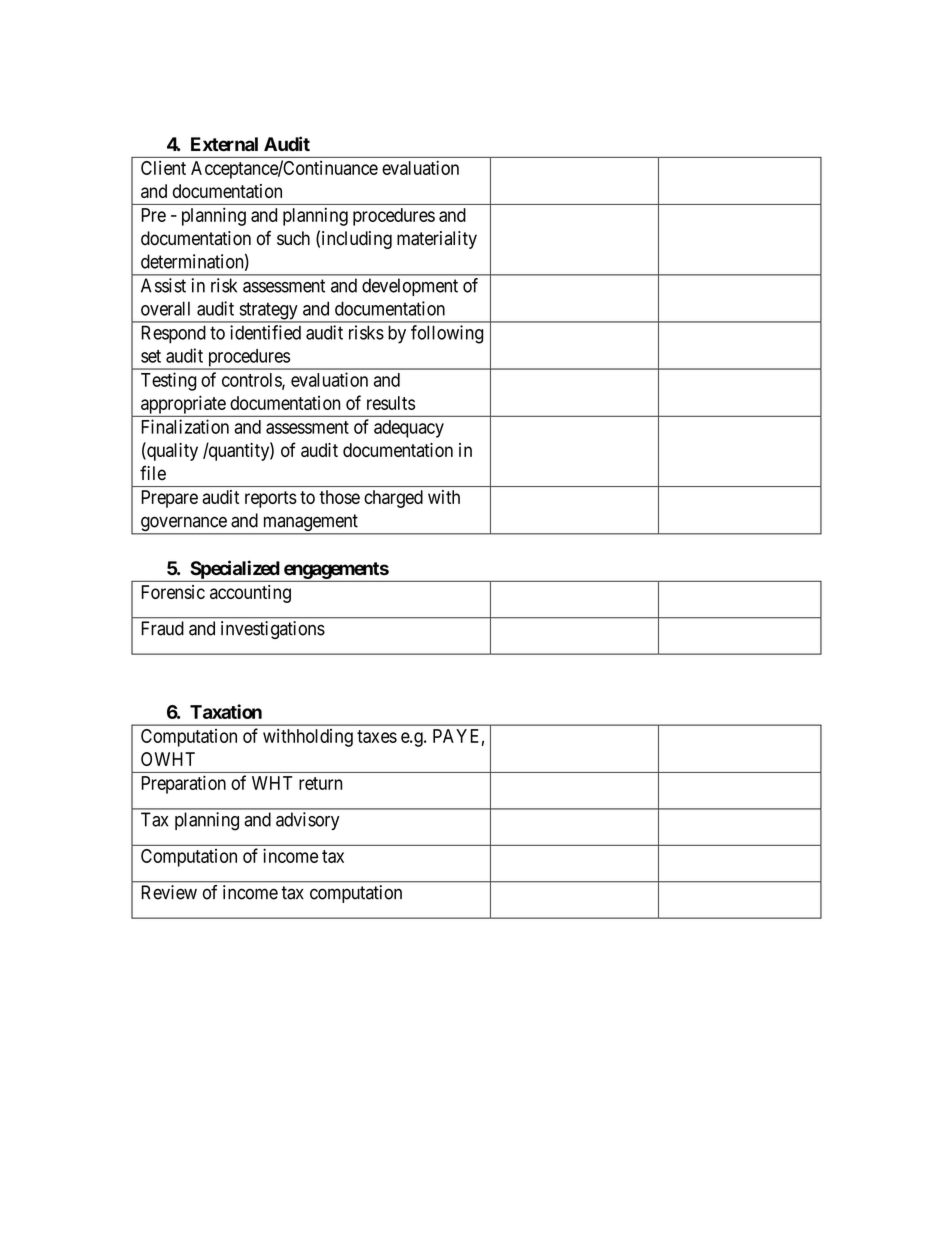 The image size is (952, 1233). Describe the element at coordinates (162, 628) in the screenshot. I see `Fraud` at that location.
